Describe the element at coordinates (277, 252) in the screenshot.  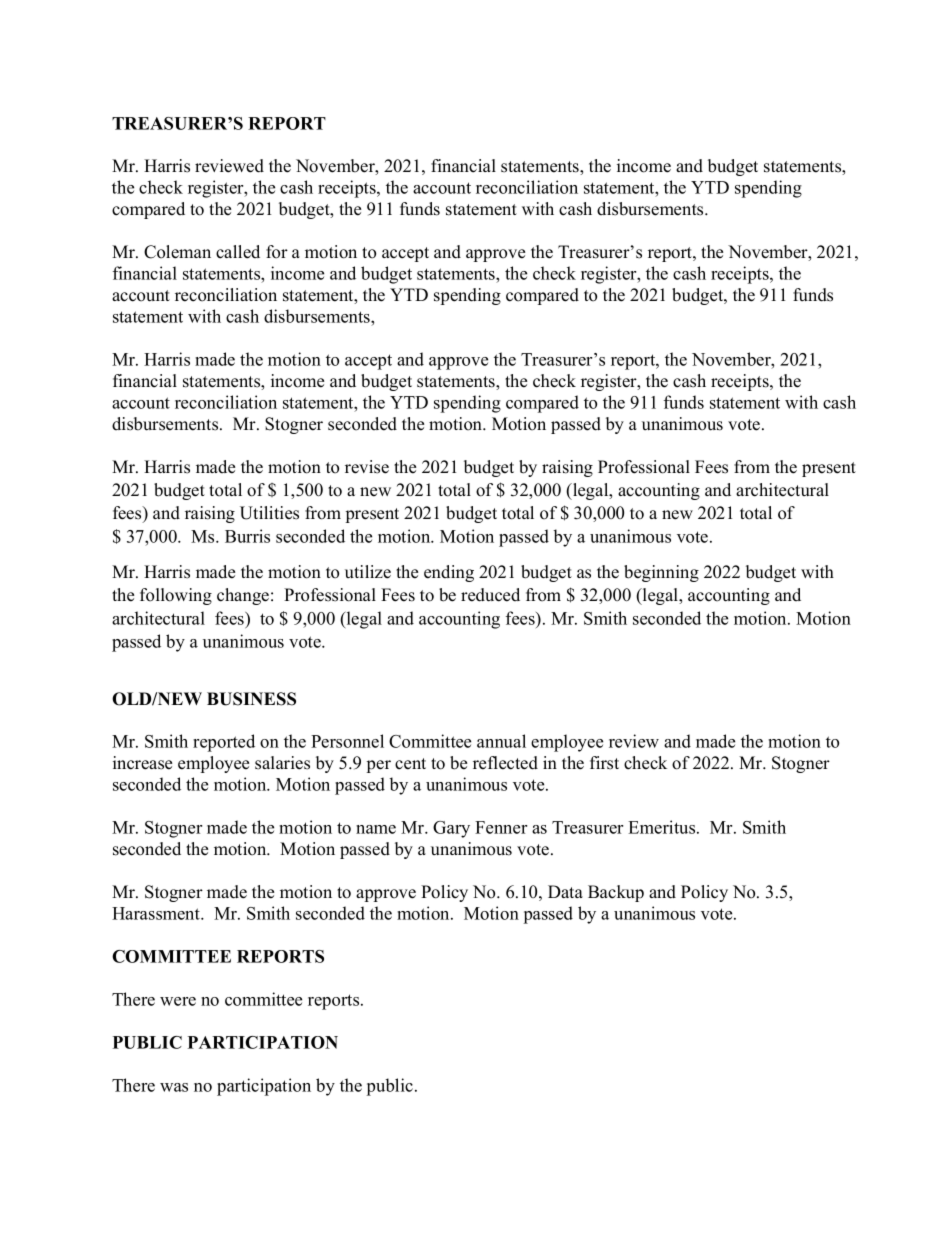
I see `for` at that location.
